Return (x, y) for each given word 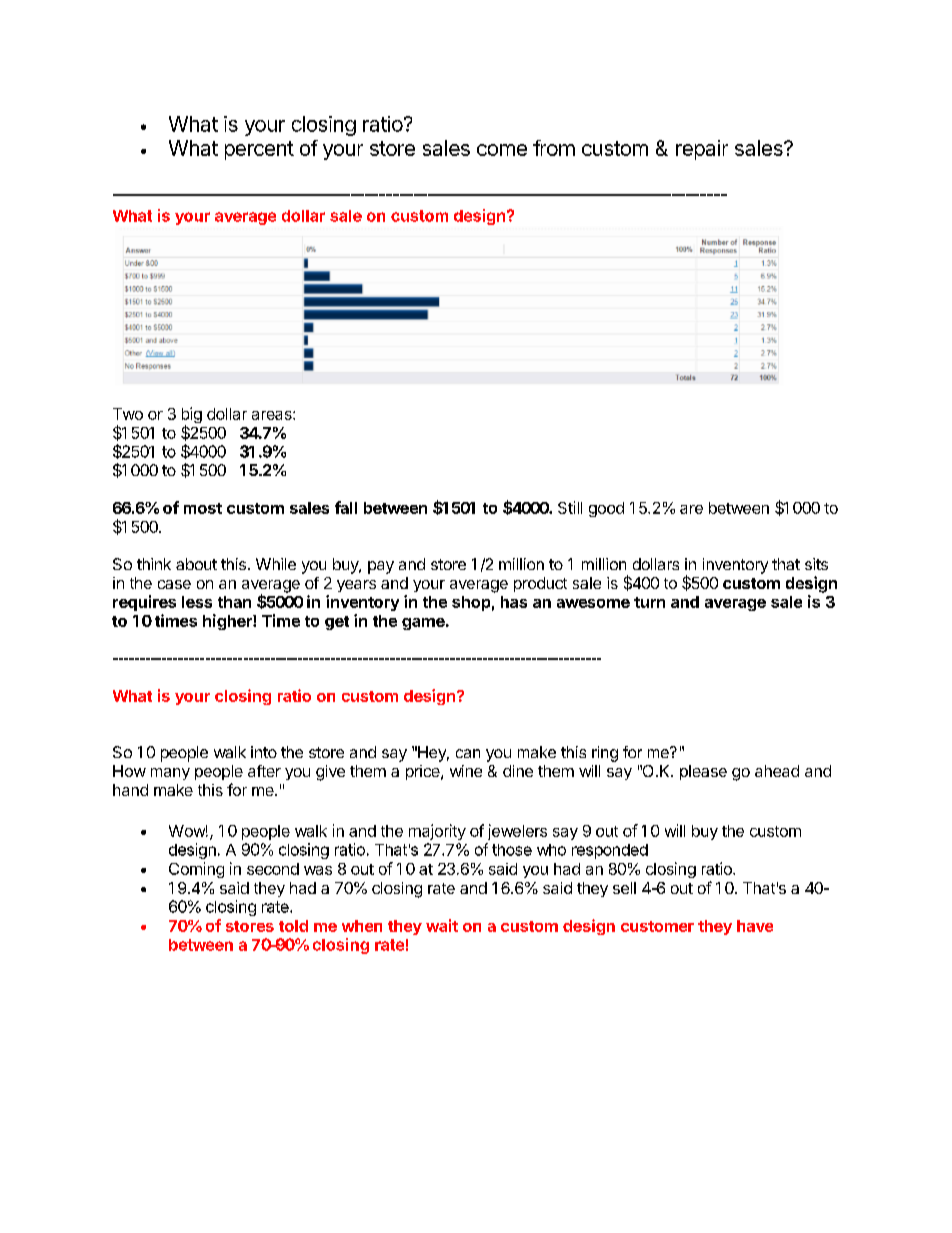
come (502, 150)
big (192, 416)
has (514, 602)
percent (259, 150)
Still (570, 507)
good (606, 509)
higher (228, 622)
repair (702, 150)
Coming (196, 870)
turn (649, 602)
